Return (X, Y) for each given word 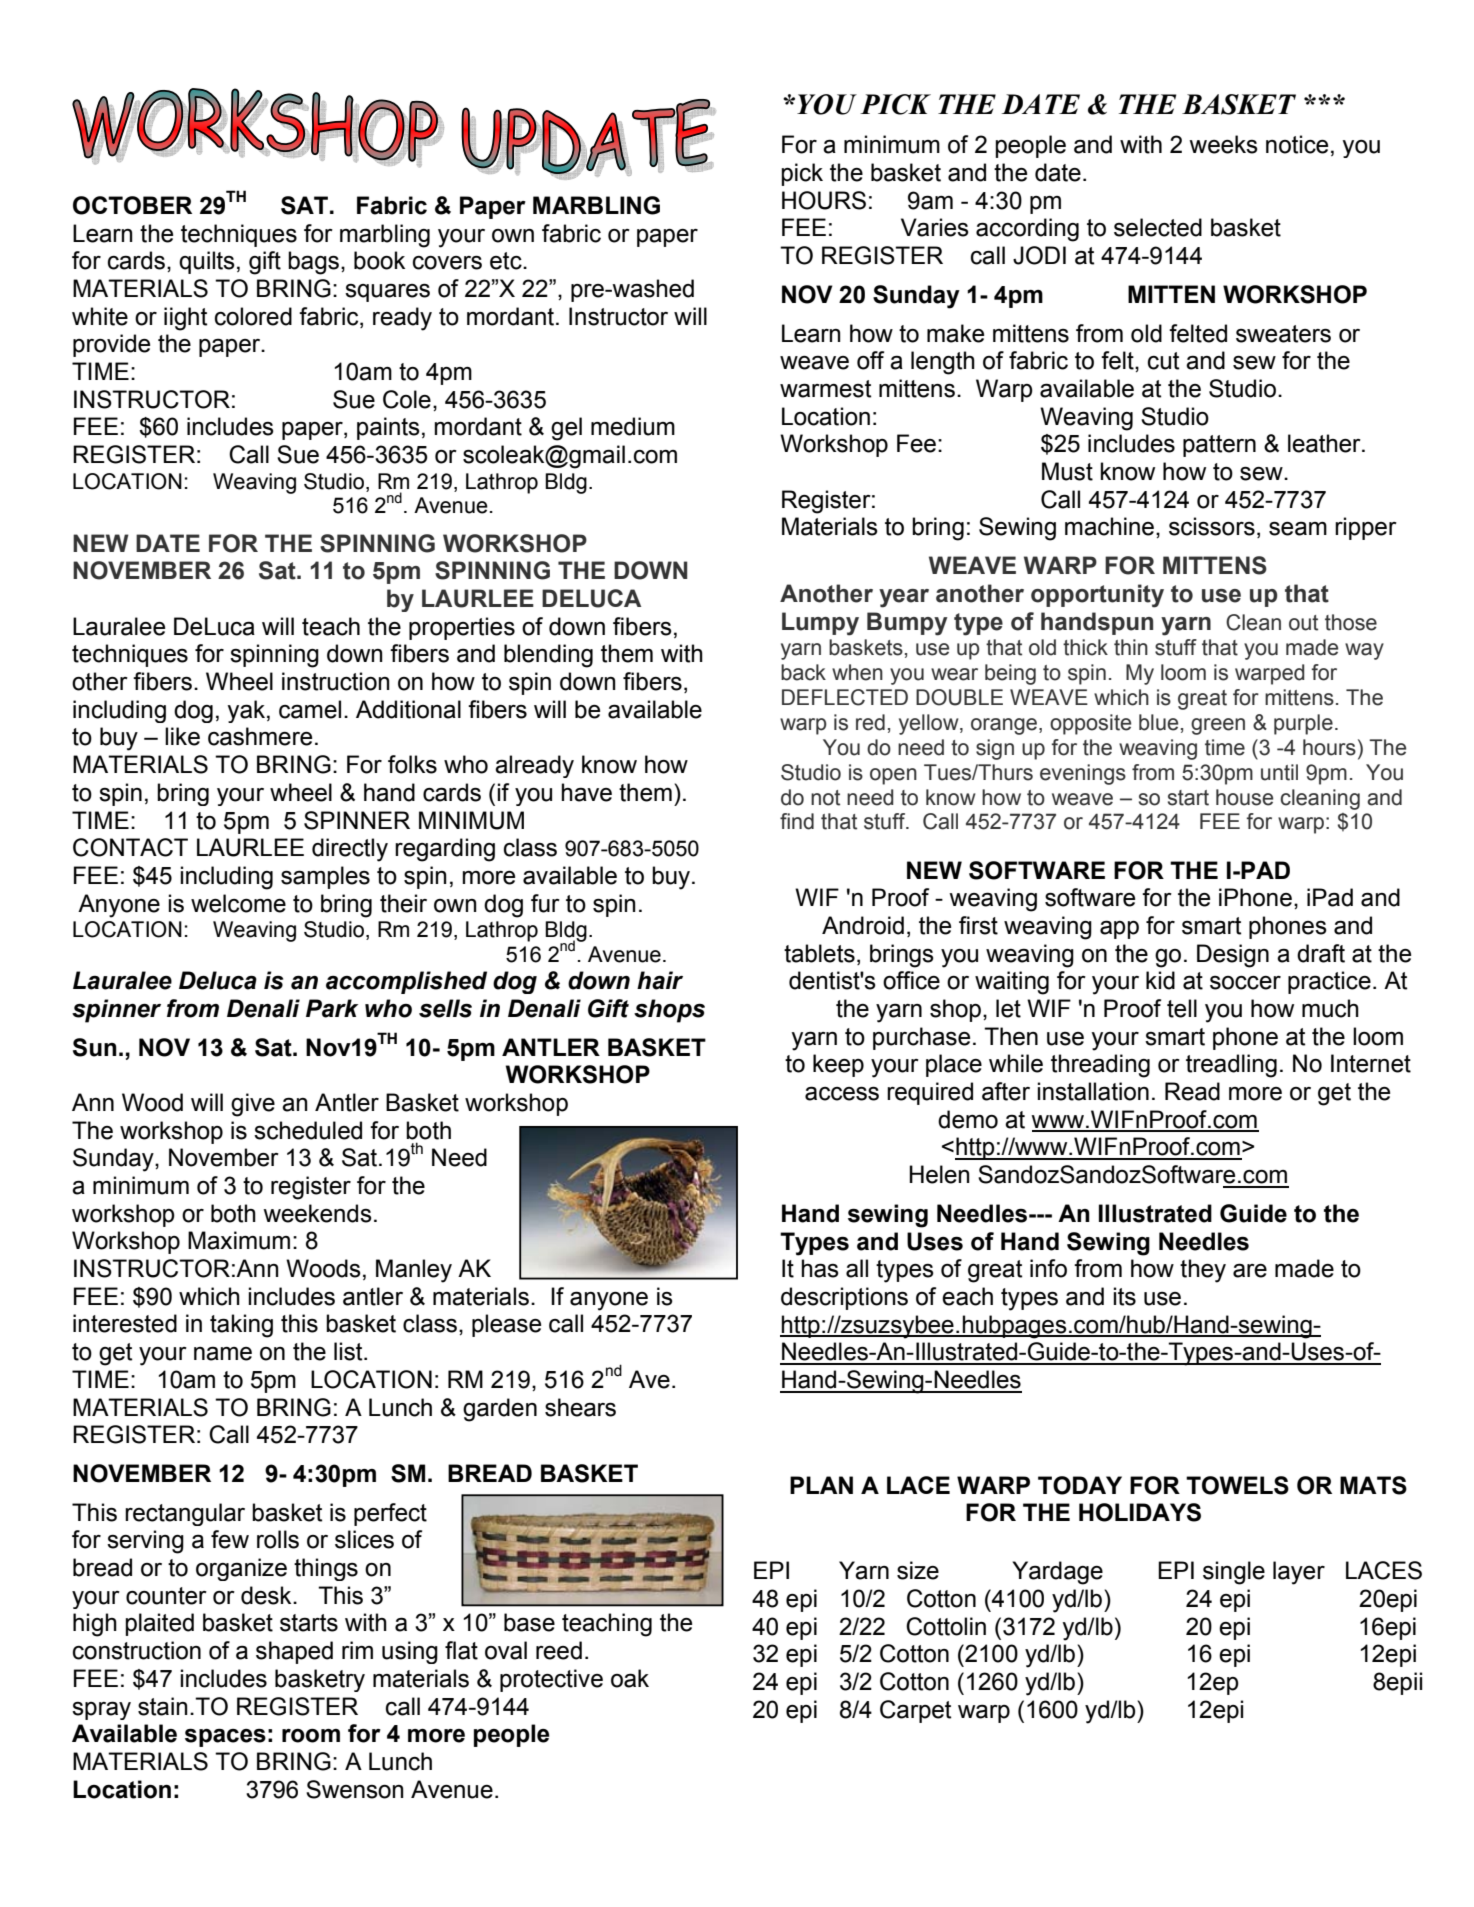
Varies (935, 227)
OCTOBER (132, 205)
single (1234, 1573)
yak (247, 711)
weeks (1223, 144)
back (803, 672)
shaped (294, 1652)
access (842, 1093)
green (1218, 726)
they (1203, 1271)
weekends (317, 1213)
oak (630, 1678)
